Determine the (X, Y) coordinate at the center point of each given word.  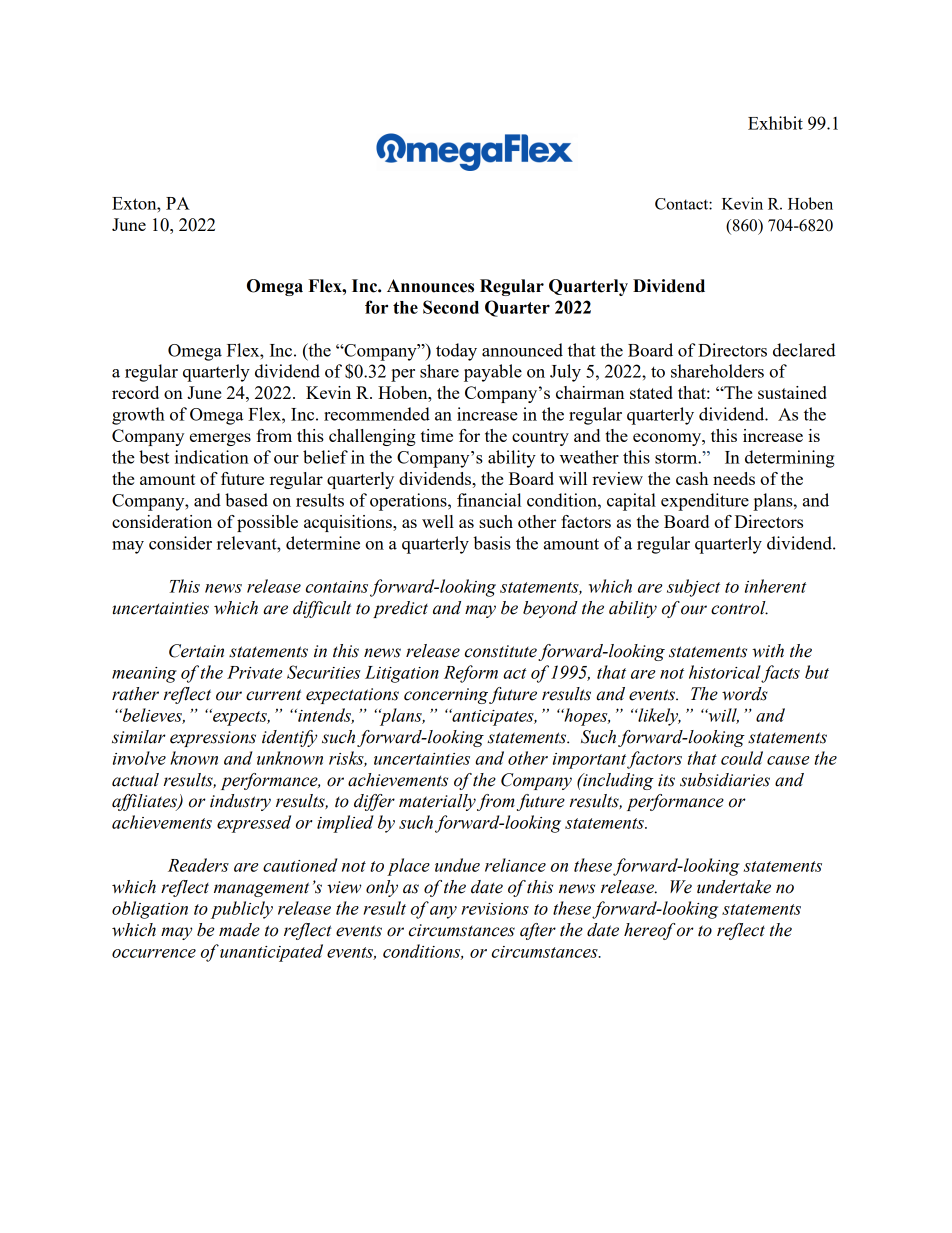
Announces (430, 286)
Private (254, 672)
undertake (734, 887)
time (437, 435)
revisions (495, 909)
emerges (220, 439)
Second (451, 307)
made (239, 930)
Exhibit (775, 123)
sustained (792, 392)
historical (725, 672)
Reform (471, 674)
